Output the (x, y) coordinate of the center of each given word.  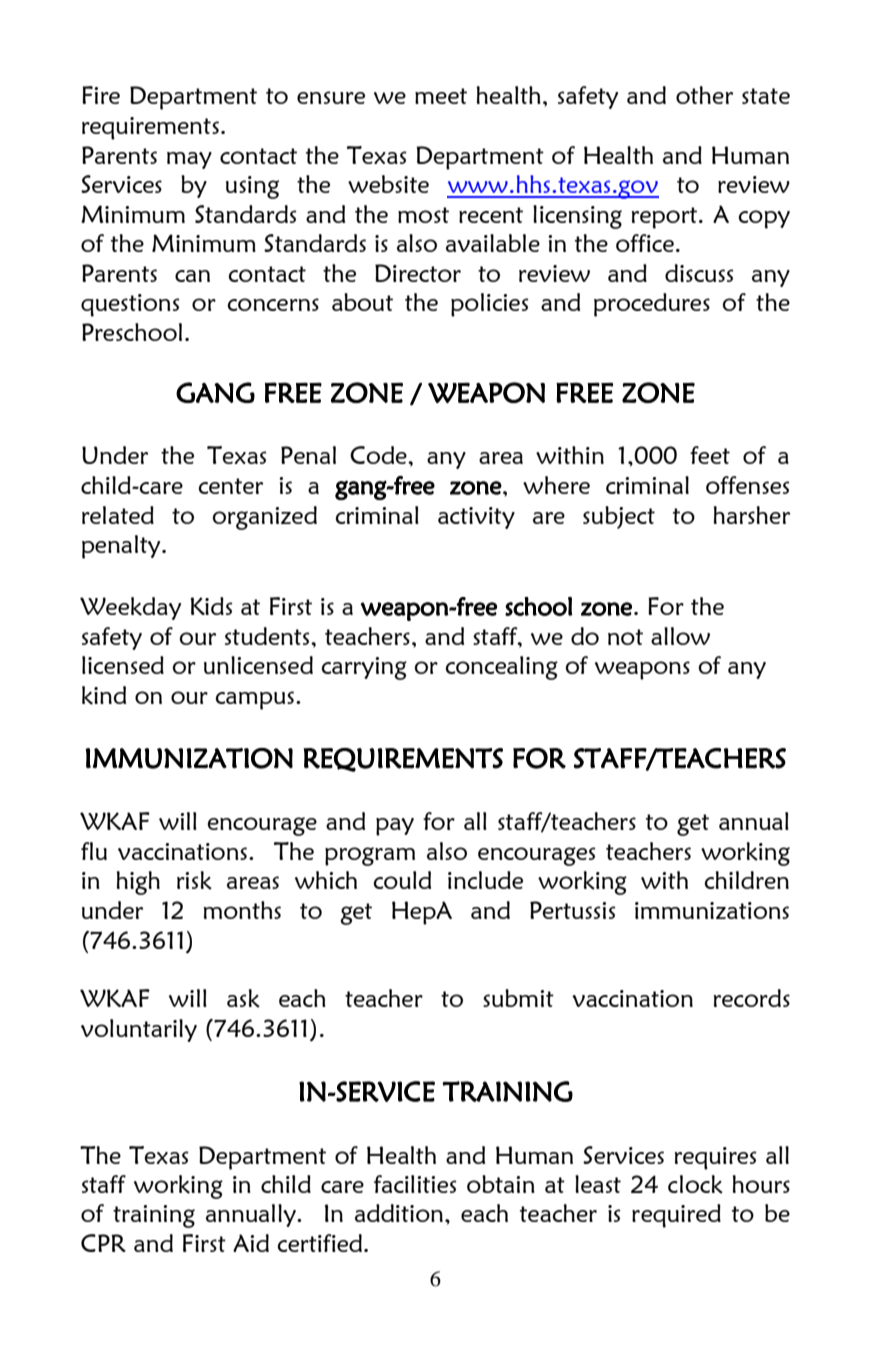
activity (476, 518)
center (231, 486)
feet (710, 455)
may (189, 160)
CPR (103, 1243)
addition (399, 1213)
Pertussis (573, 910)
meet (441, 96)
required (676, 1216)
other (704, 95)
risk (194, 880)
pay (395, 827)
